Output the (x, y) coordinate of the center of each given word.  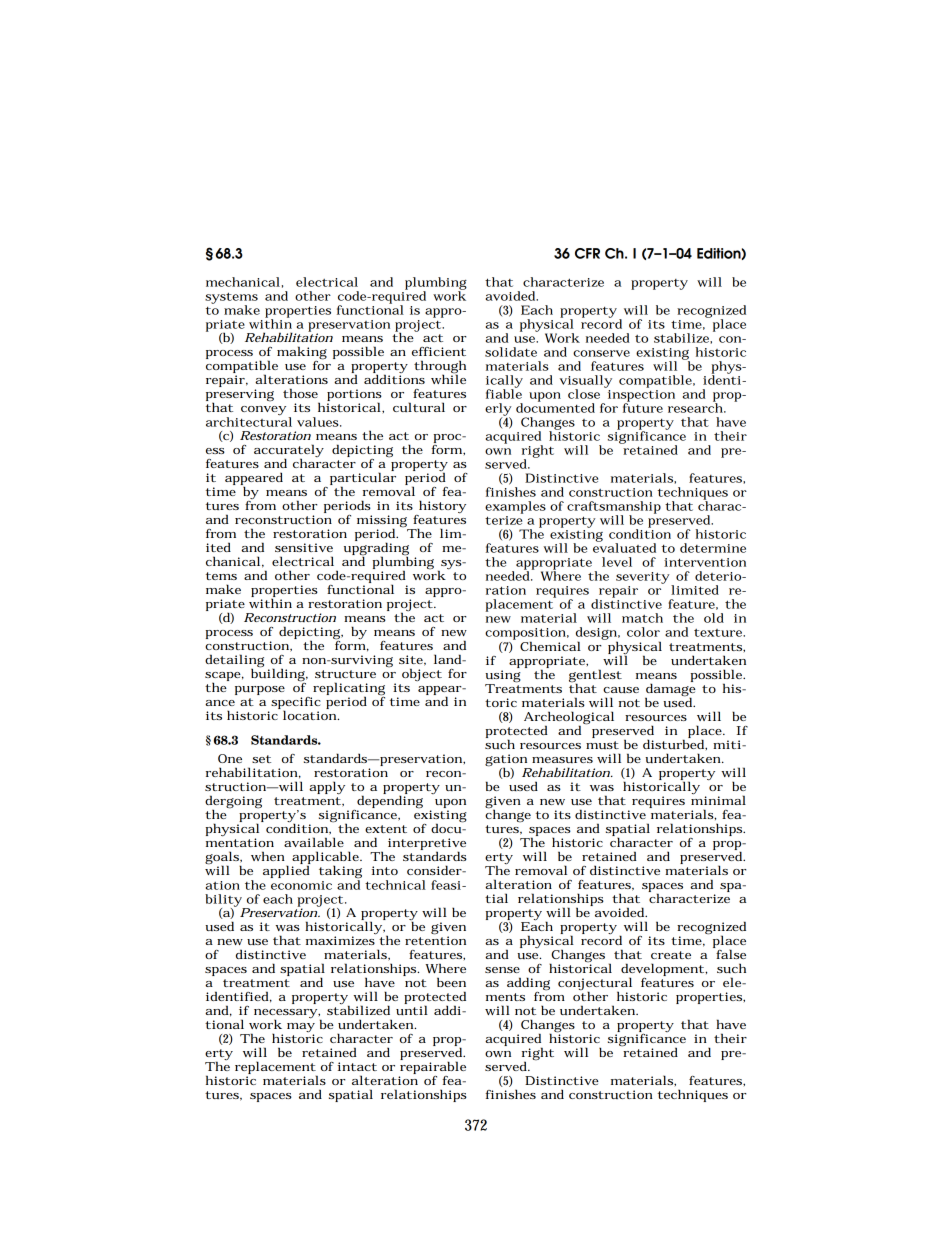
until (412, 1010)
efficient (439, 351)
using (503, 676)
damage (670, 689)
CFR (587, 253)
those (300, 393)
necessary (285, 1015)
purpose (260, 690)
